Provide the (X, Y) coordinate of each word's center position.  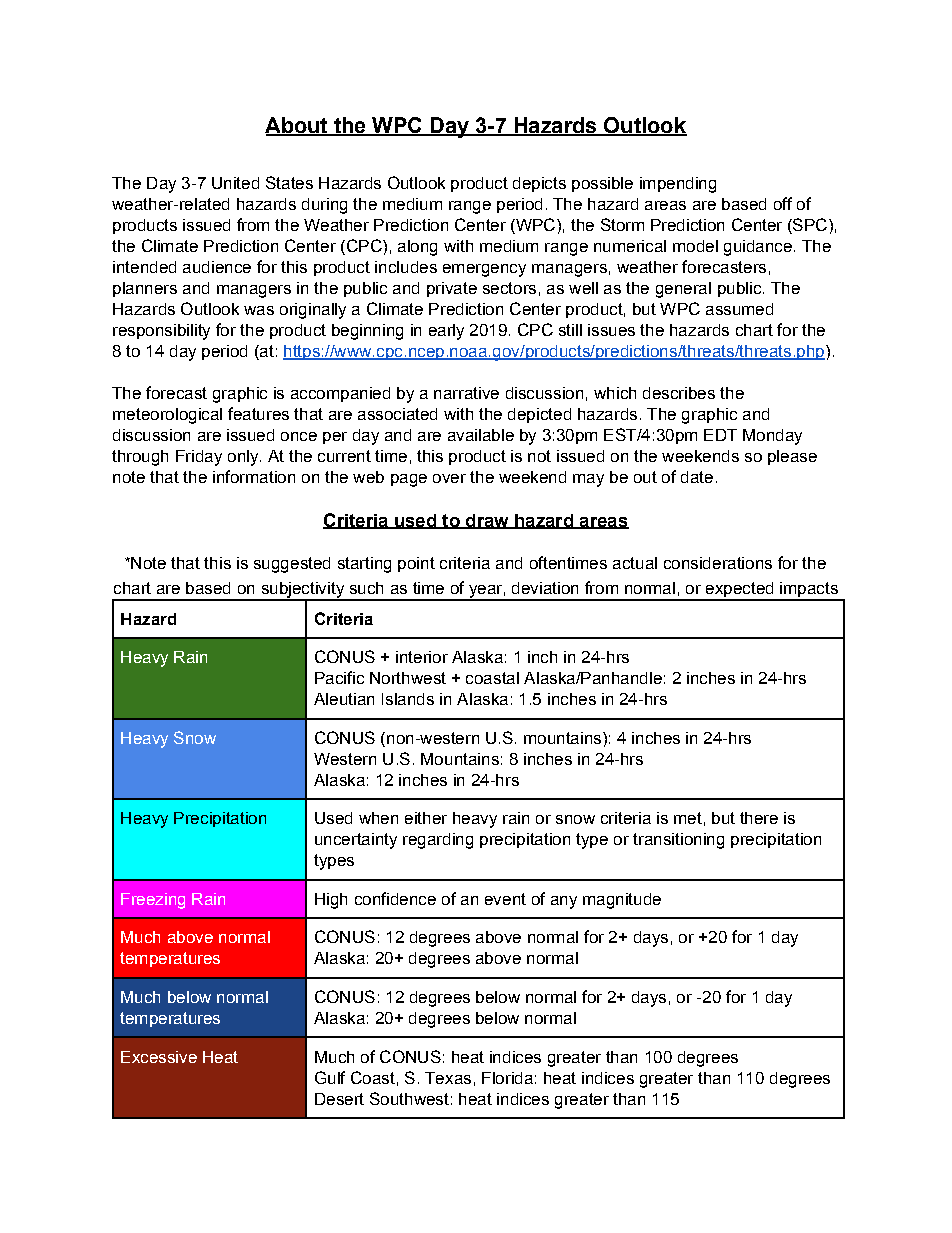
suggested (292, 565)
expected (739, 591)
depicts (539, 184)
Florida (507, 1078)
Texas (448, 1078)
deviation (545, 588)
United (235, 183)
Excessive (159, 1057)
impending (678, 185)
